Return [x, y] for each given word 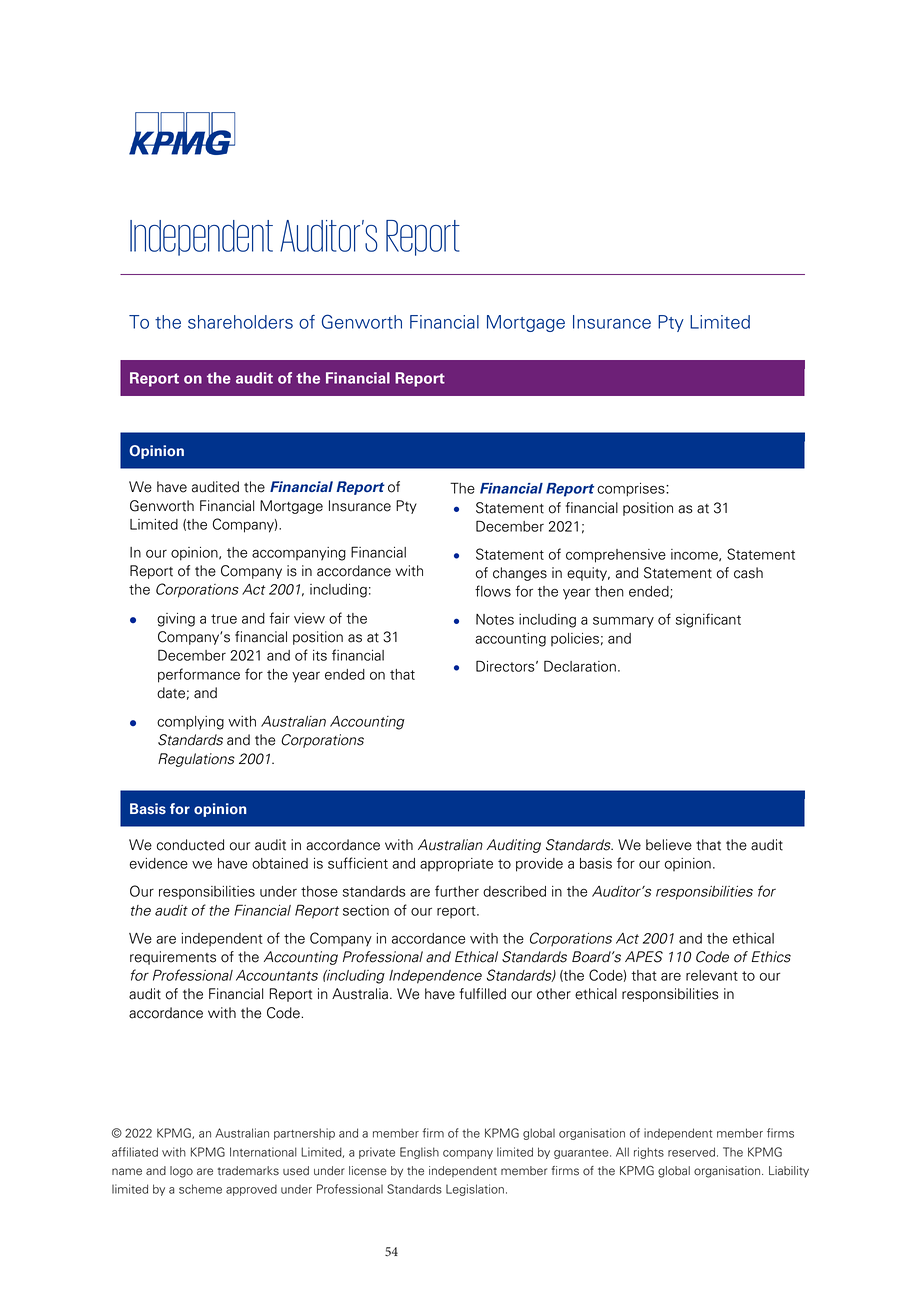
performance [199, 675]
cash [748, 573]
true [224, 619]
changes [520, 574]
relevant [712, 975]
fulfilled [482, 994]
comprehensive [616, 556]
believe [669, 845]
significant [708, 620]
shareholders [240, 322]
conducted [190, 845]
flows [493, 591]
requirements [173, 958]
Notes [495, 619]
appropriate [456, 865]
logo [181, 1172]
